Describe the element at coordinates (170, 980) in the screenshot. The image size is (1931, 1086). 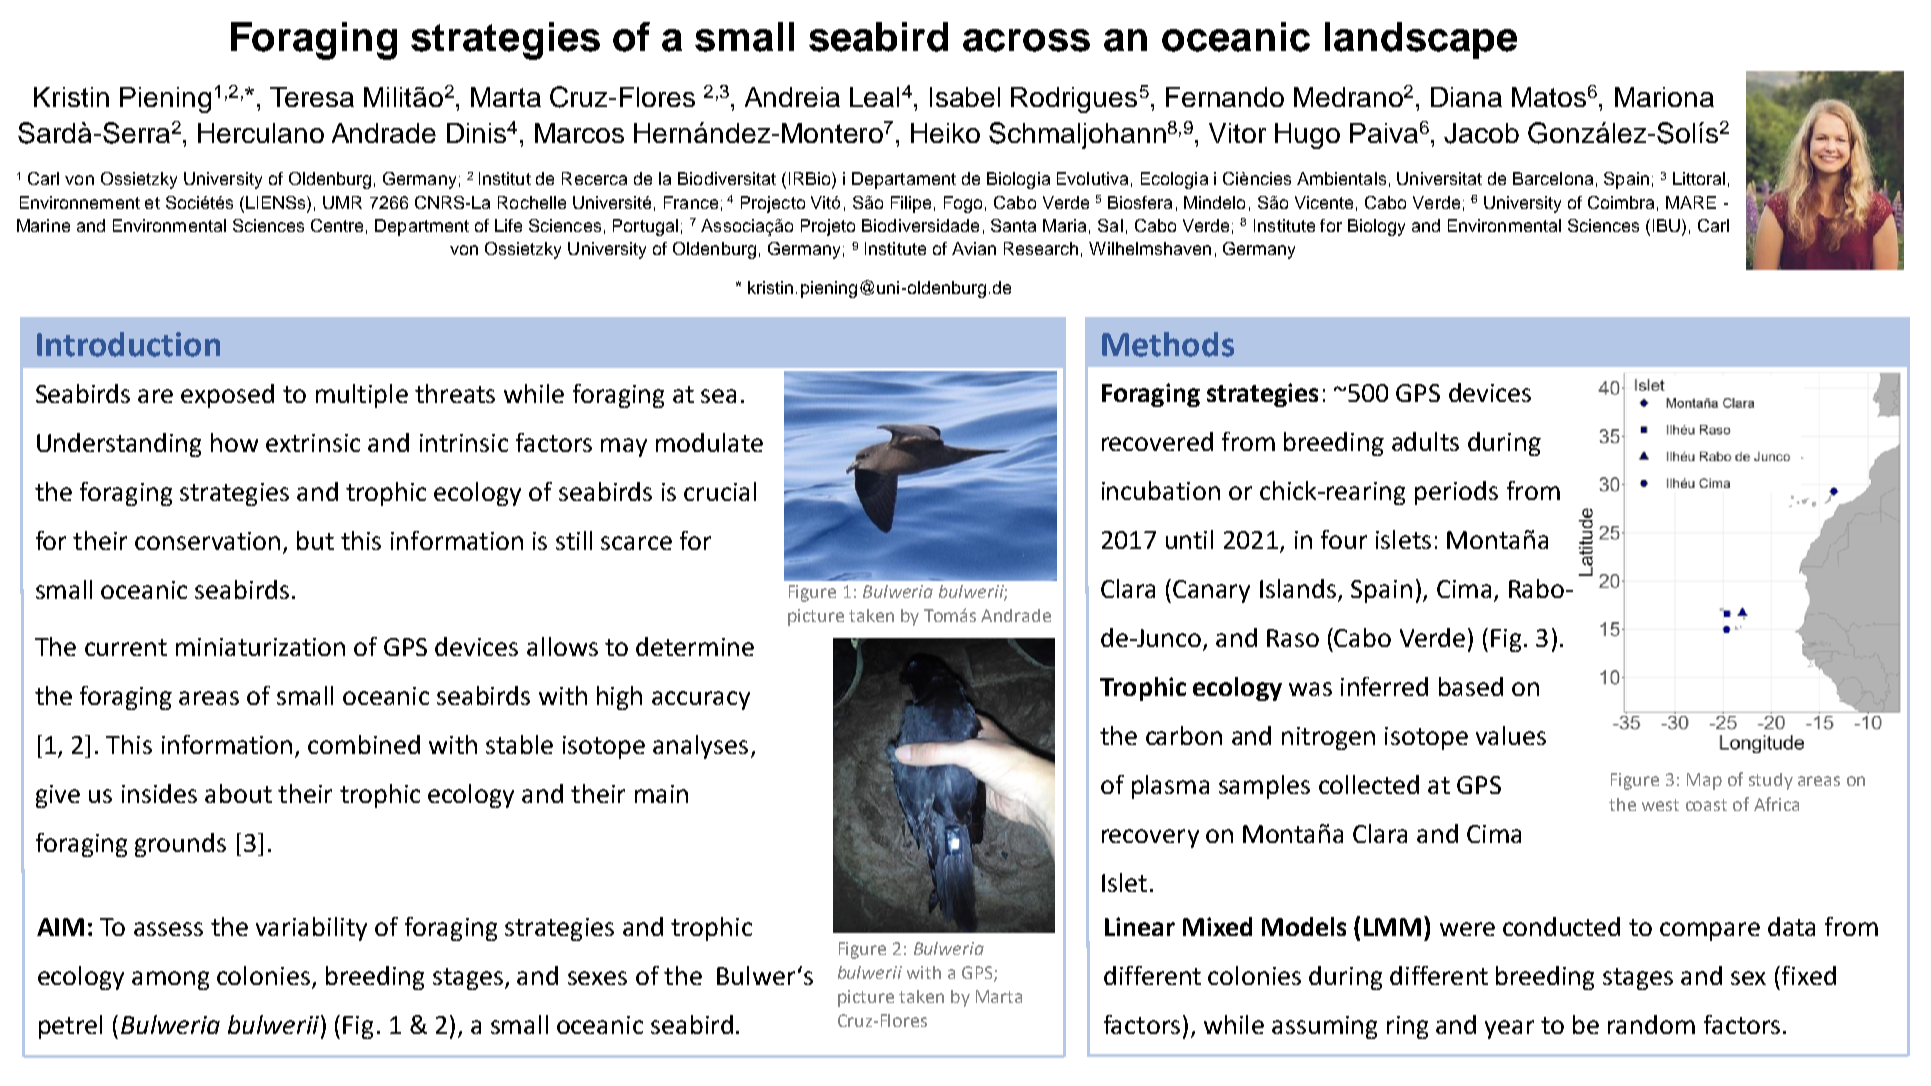
I see `among` at that location.
